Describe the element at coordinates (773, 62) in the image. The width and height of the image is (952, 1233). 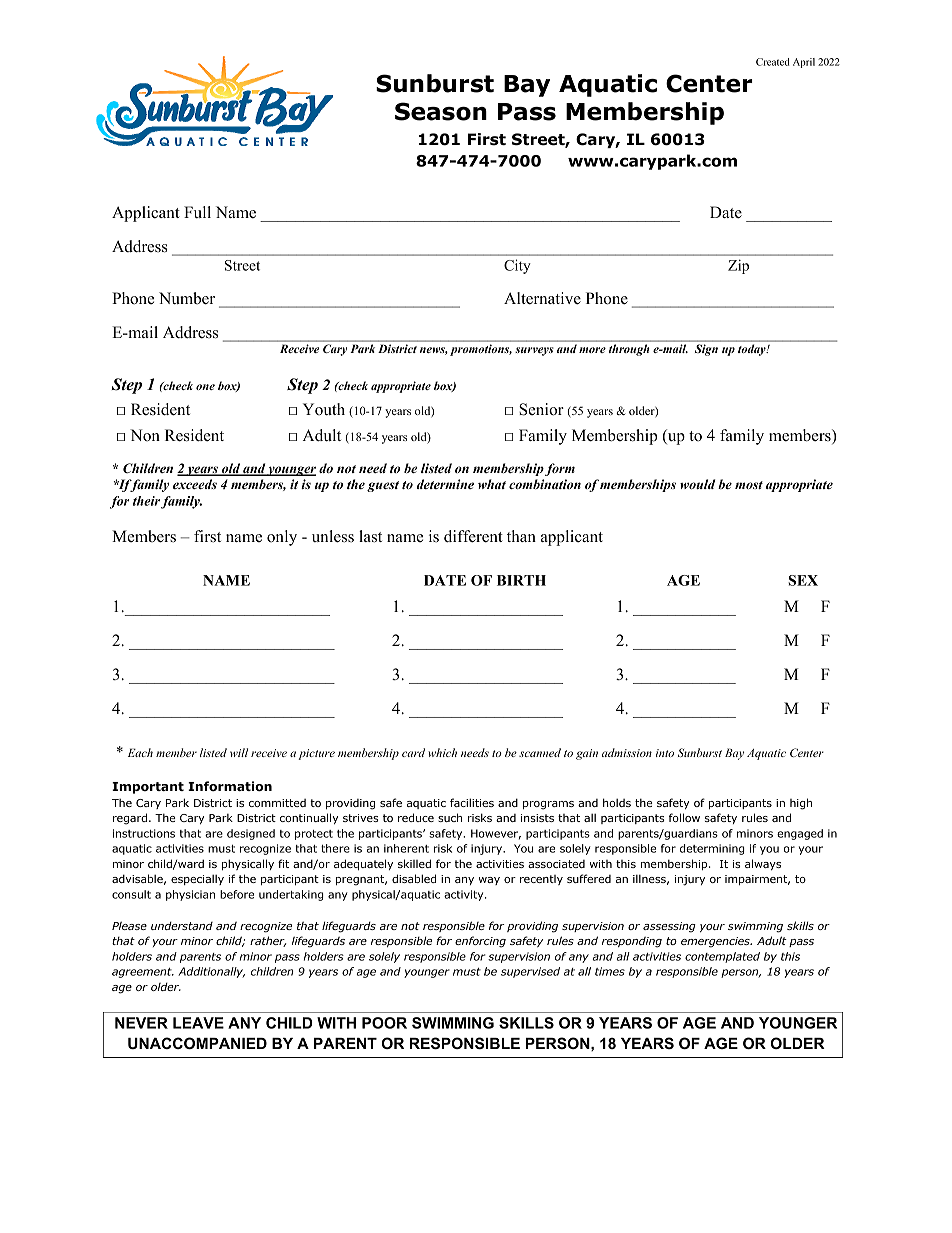
I see `Created` at that location.
